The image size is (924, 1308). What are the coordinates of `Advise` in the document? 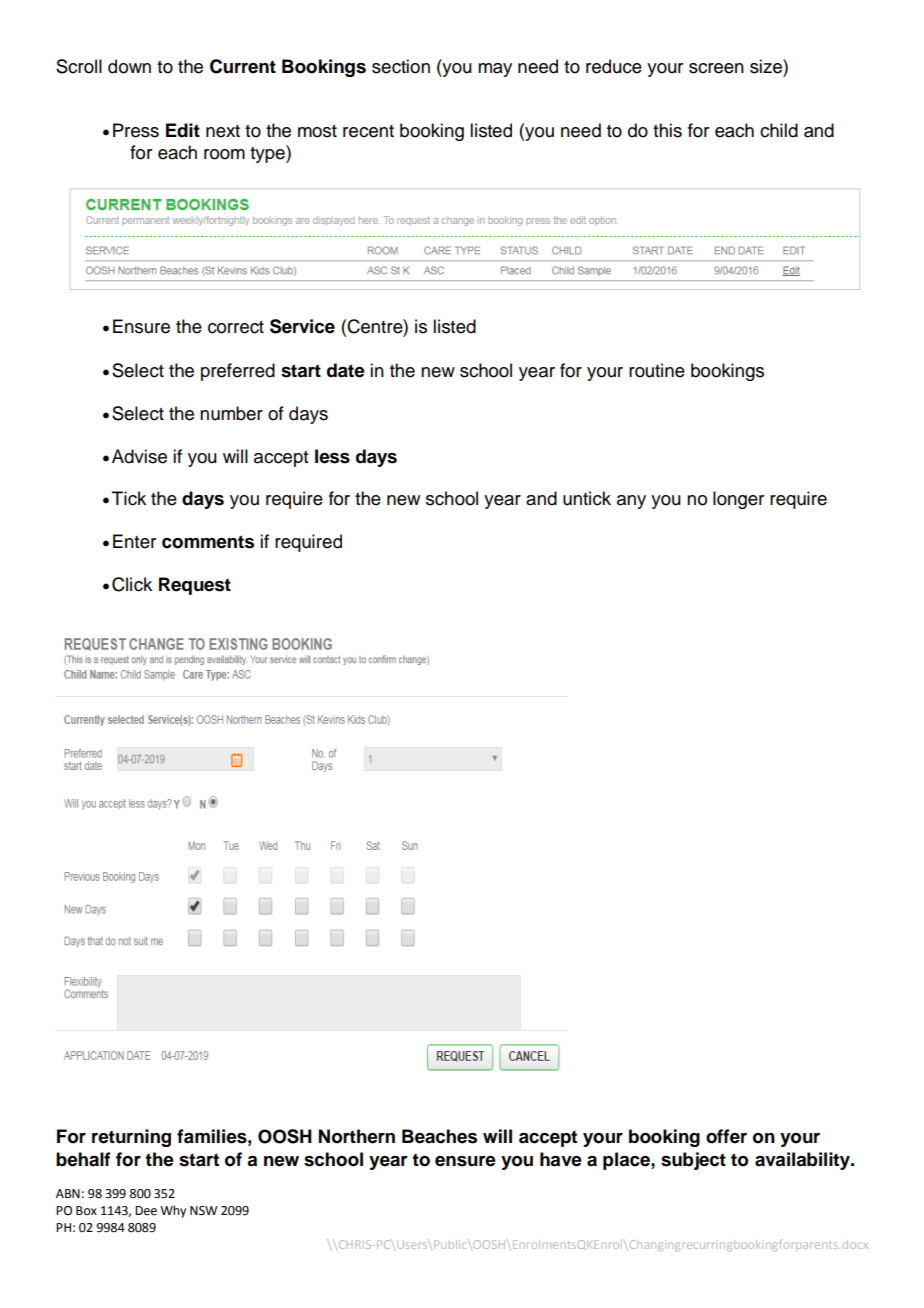 It's located at (139, 456).
